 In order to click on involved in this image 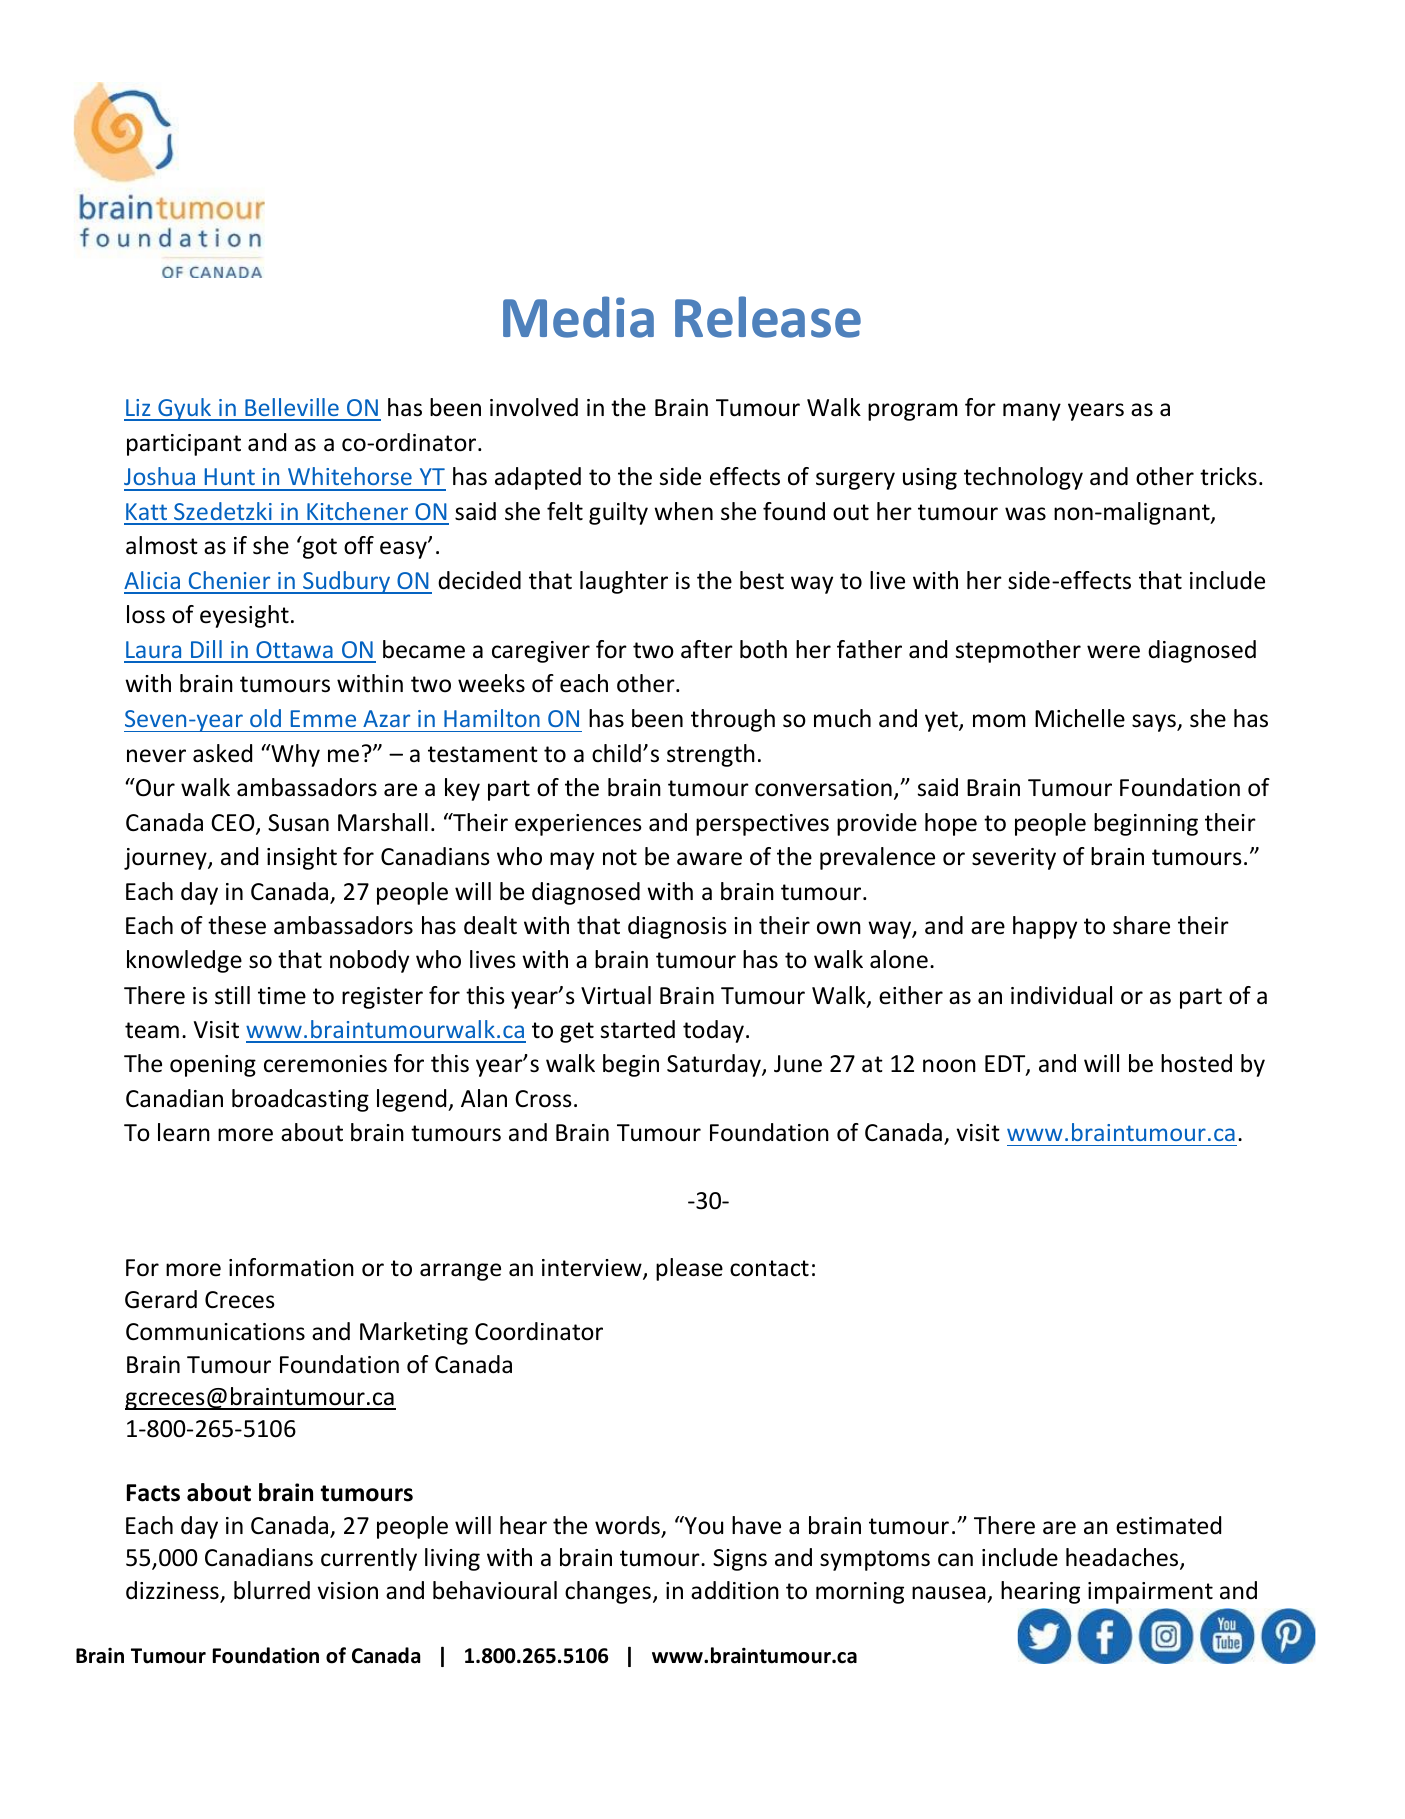, I will do `click(534, 407)`.
